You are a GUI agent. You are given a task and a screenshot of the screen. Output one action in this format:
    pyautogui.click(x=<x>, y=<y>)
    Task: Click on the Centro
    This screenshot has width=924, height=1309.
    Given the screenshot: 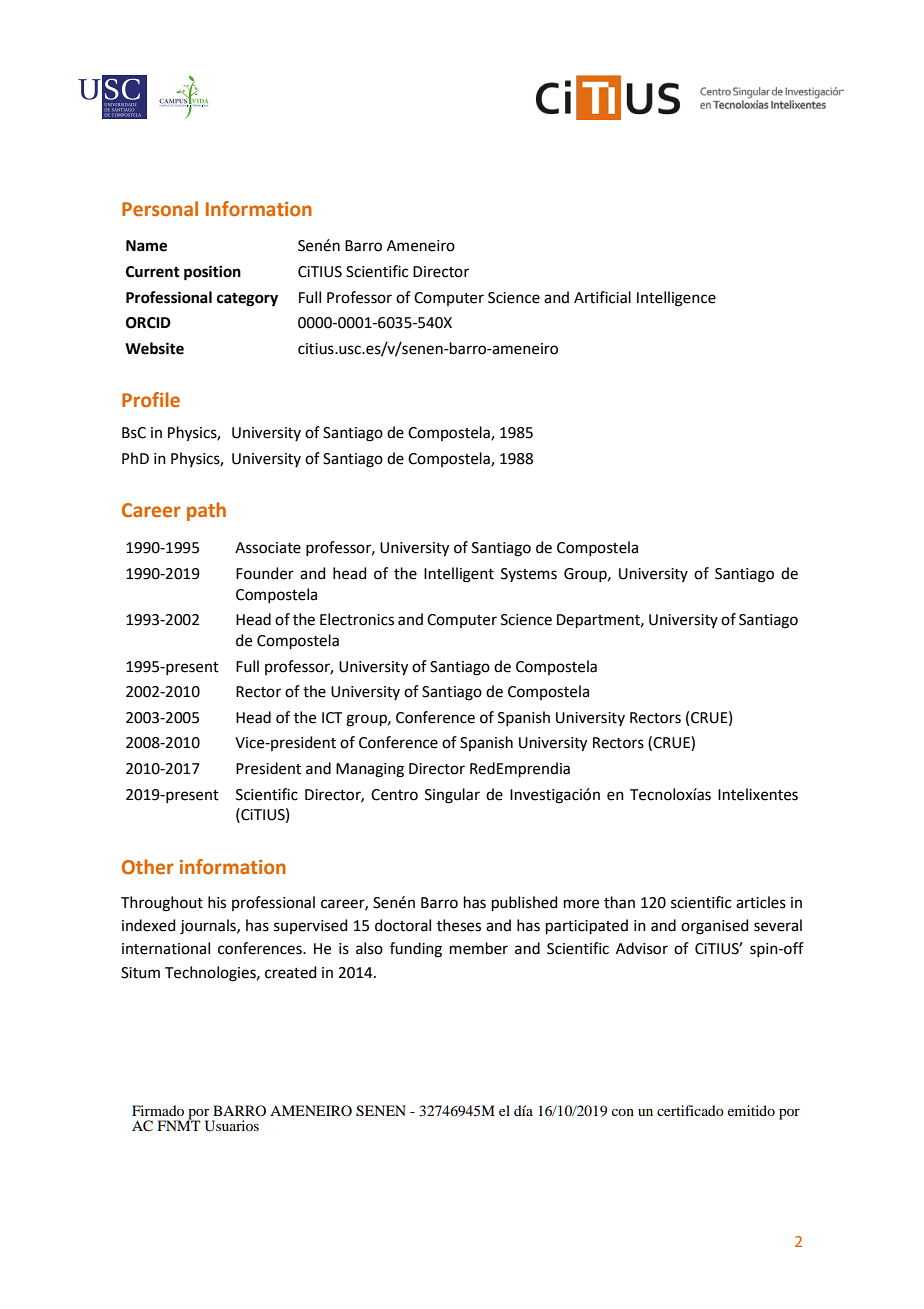 What is the action you would take?
    pyautogui.click(x=394, y=795)
